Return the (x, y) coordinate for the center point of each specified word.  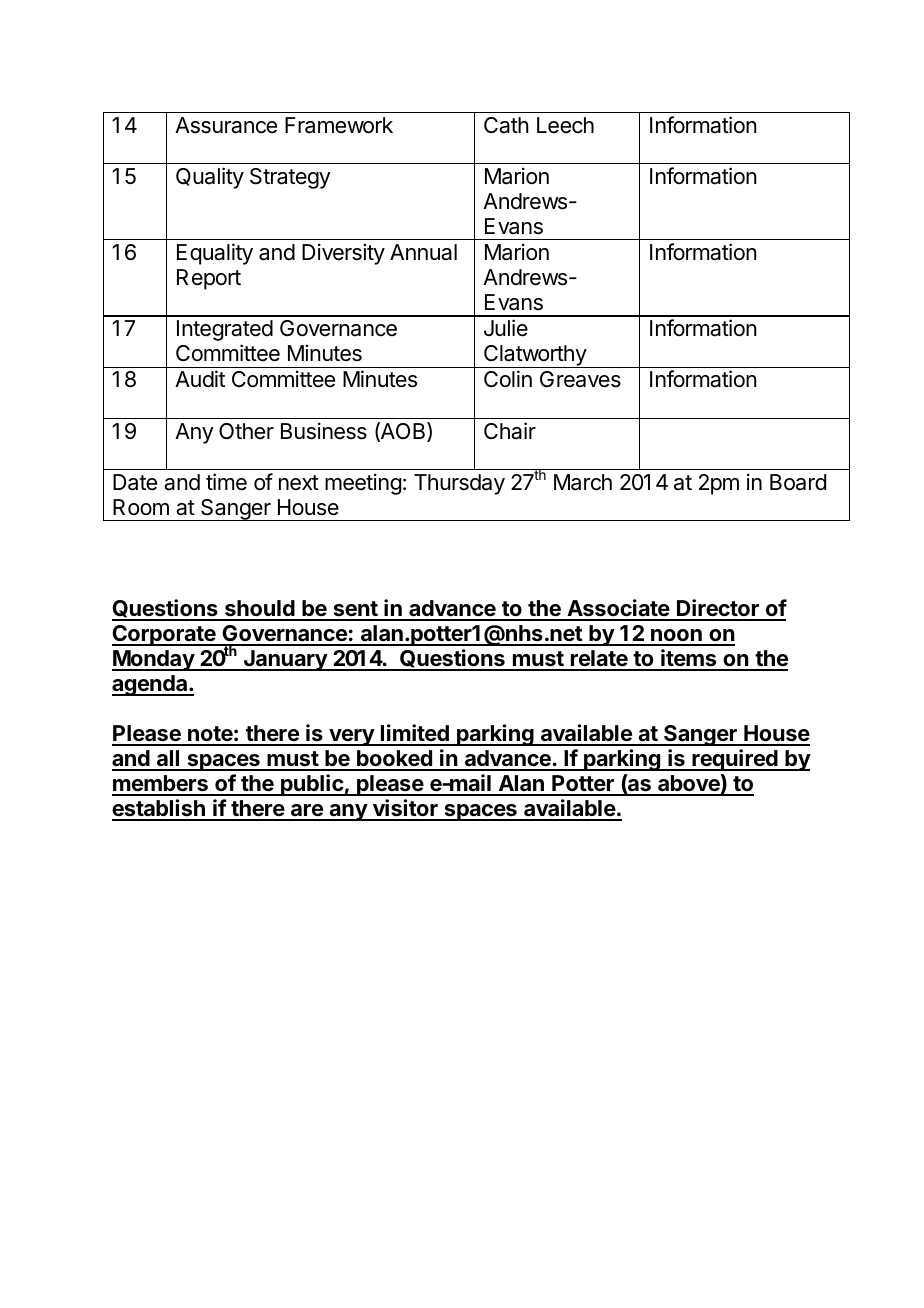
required (735, 760)
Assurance (226, 125)
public (312, 785)
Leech (565, 125)
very (351, 737)
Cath (506, 125)
